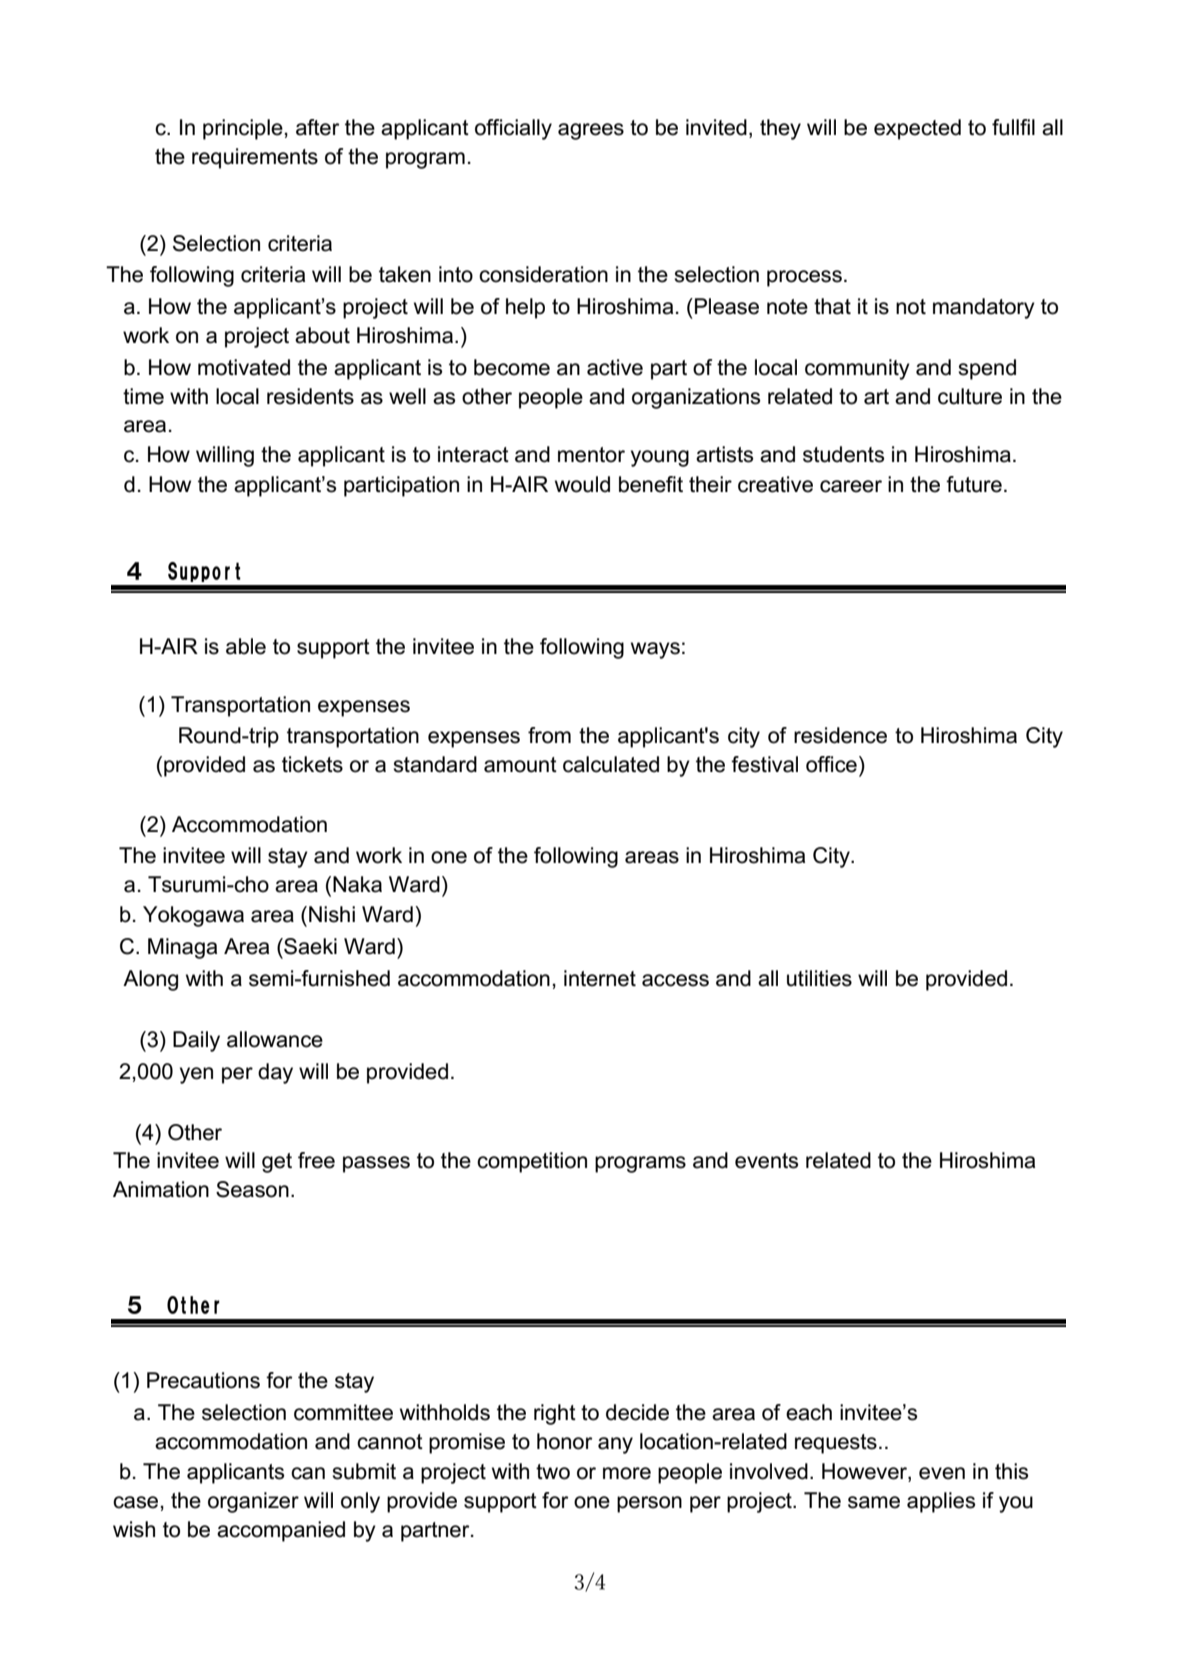 The image size is (1178, 1665). What do you see at coordinates (917, 129) in the document?
I see `expected` at bounding box center [917, 129].
